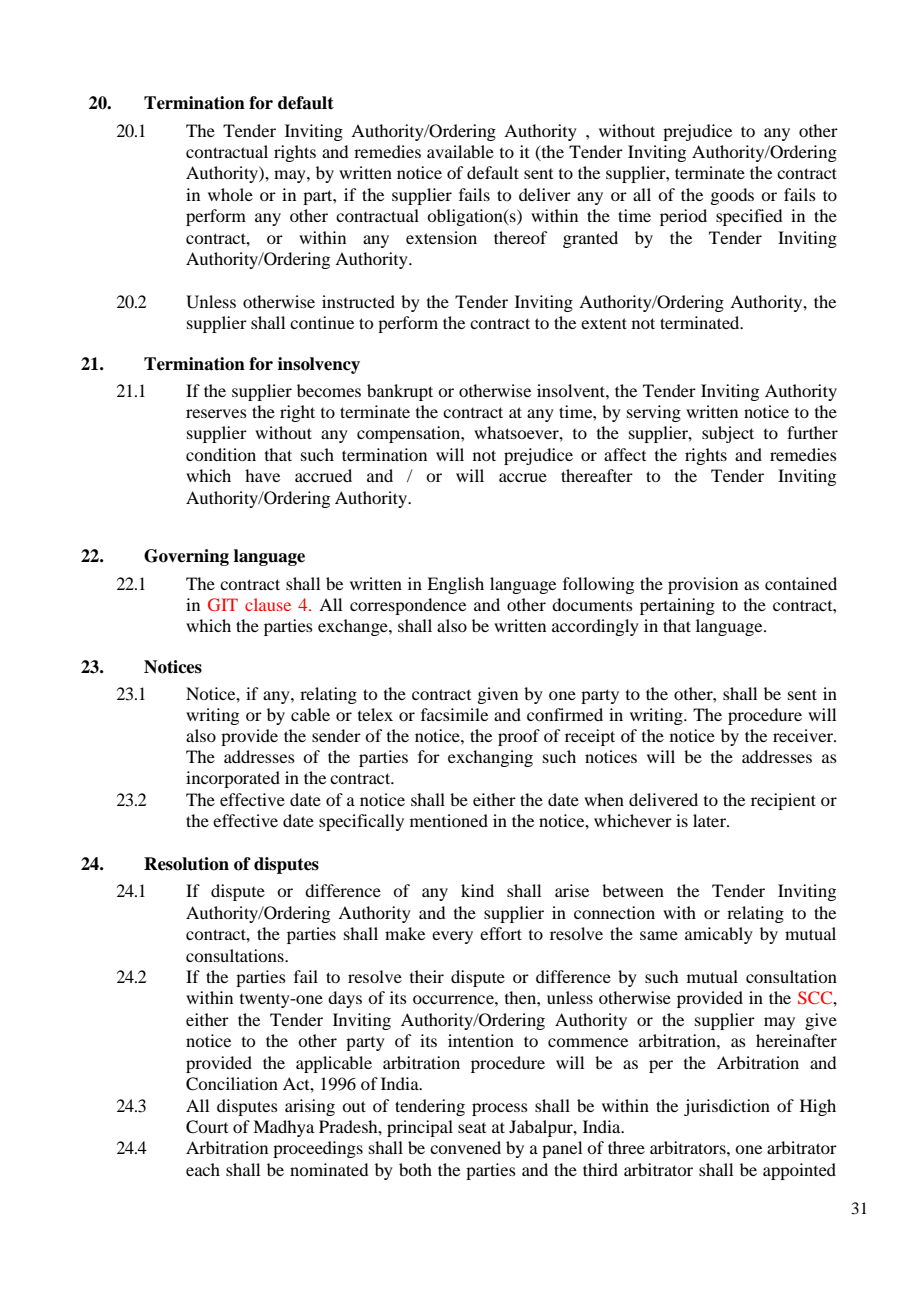 This image has height=1307, width=924. Describe the element at coordinates (472, 1128) in the image. I see `seat` at that location.
